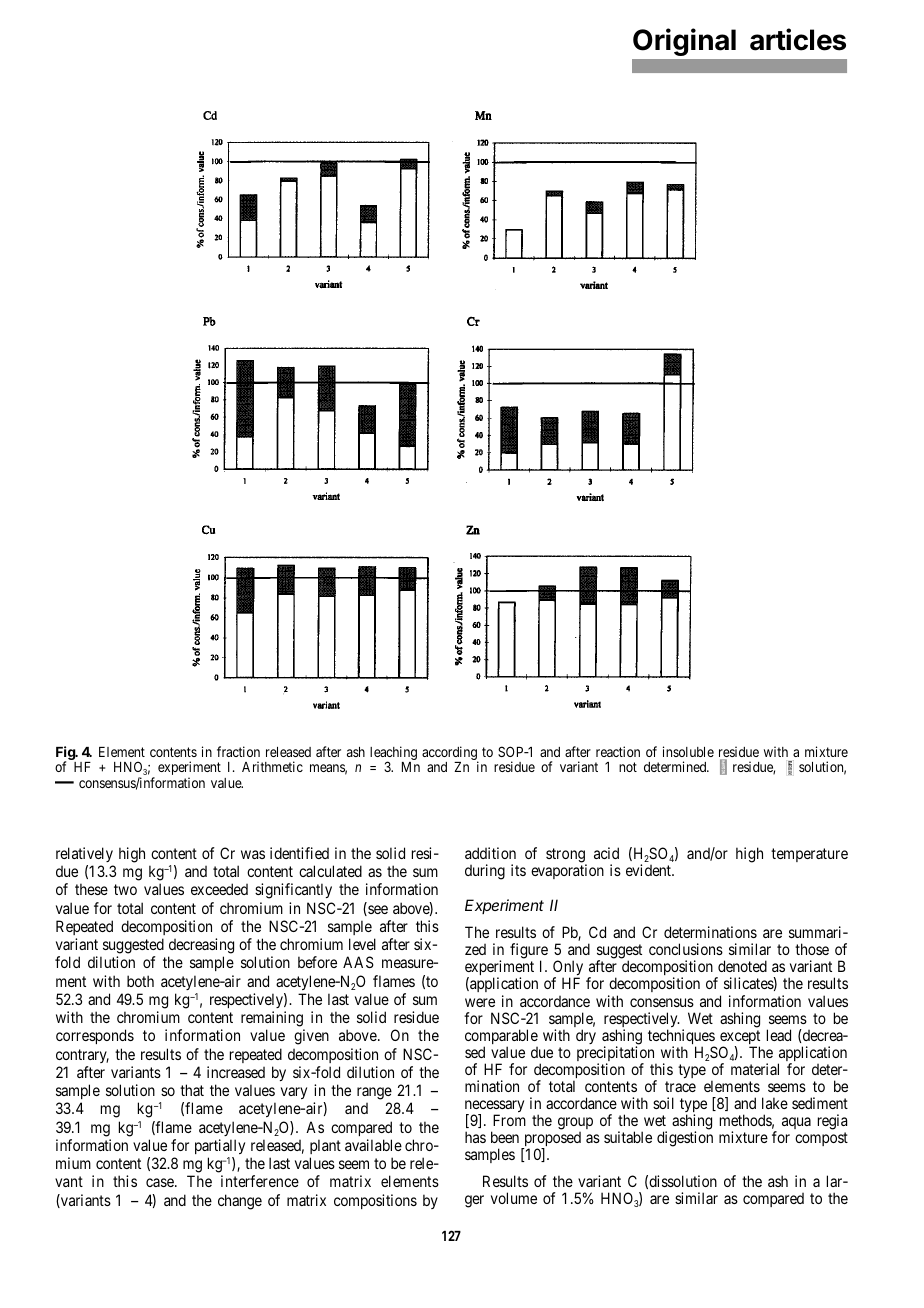 Image resolution: width=924 pixels, height=1308 pixels. I want to click on acid, so click(606, 853).
